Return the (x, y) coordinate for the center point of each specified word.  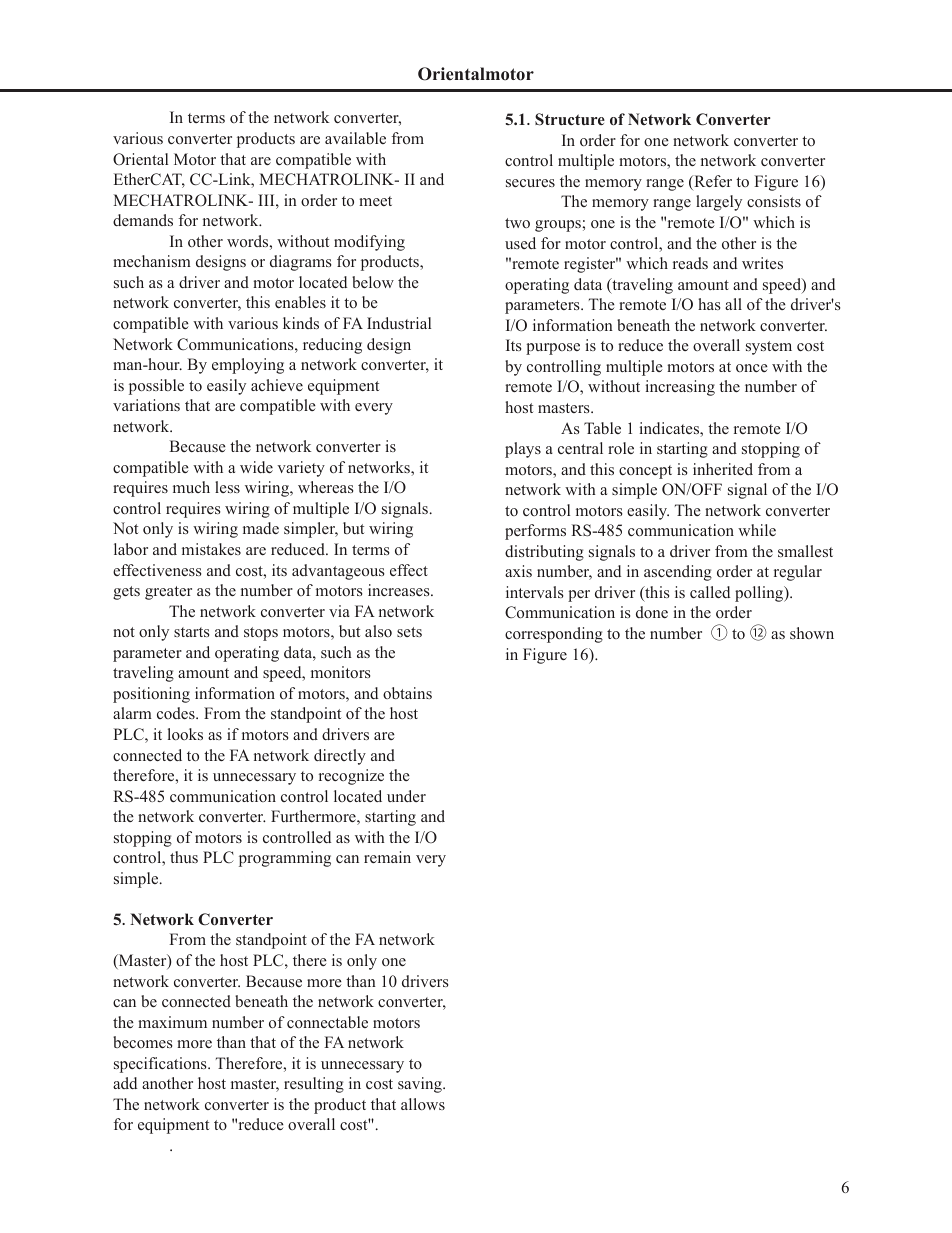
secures (530, 183)
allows (423, 1104)
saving (421, 1085)
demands (143, 220)
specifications (161, 1065)
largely (719, 203)
